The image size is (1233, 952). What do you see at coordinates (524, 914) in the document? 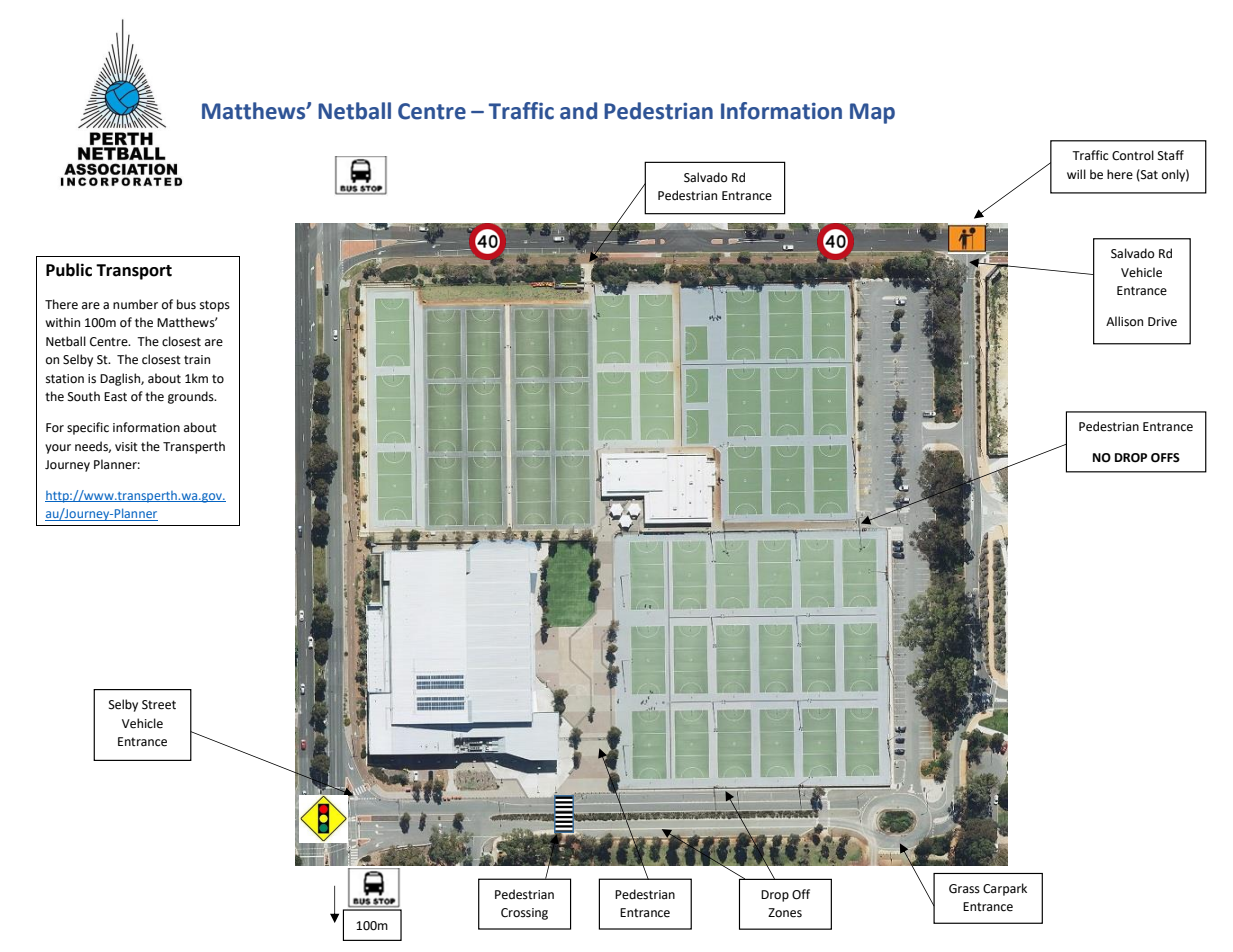
I see `Crossing` at bounding box center [524, 914].
